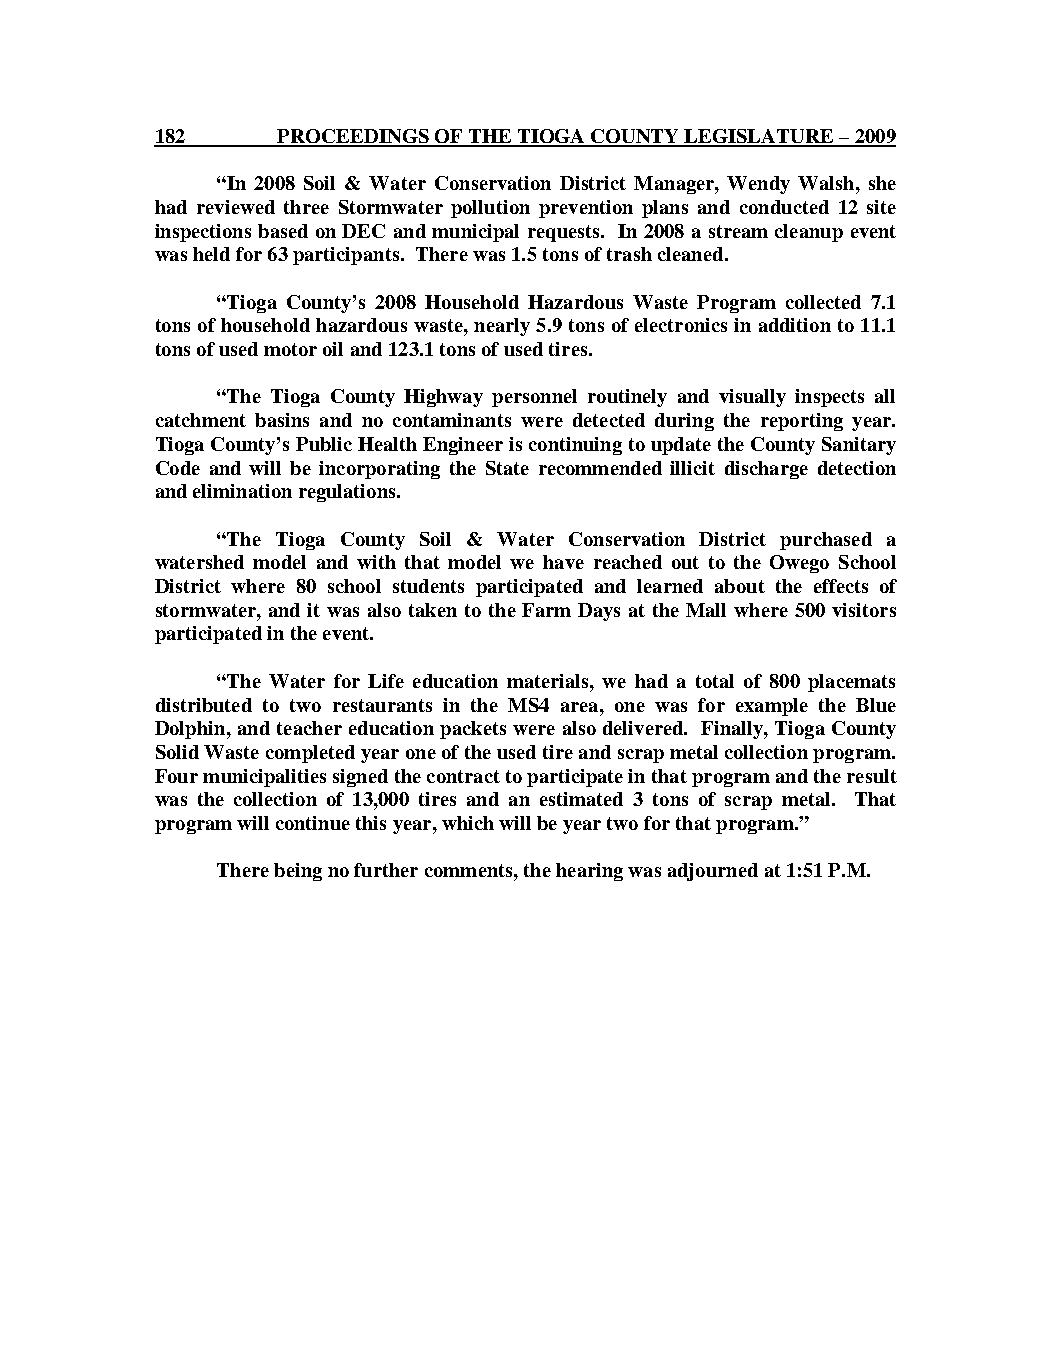  What do you see at coordinates (298, 872) in the image?
I see `being` at bounding box center [298, 872].
